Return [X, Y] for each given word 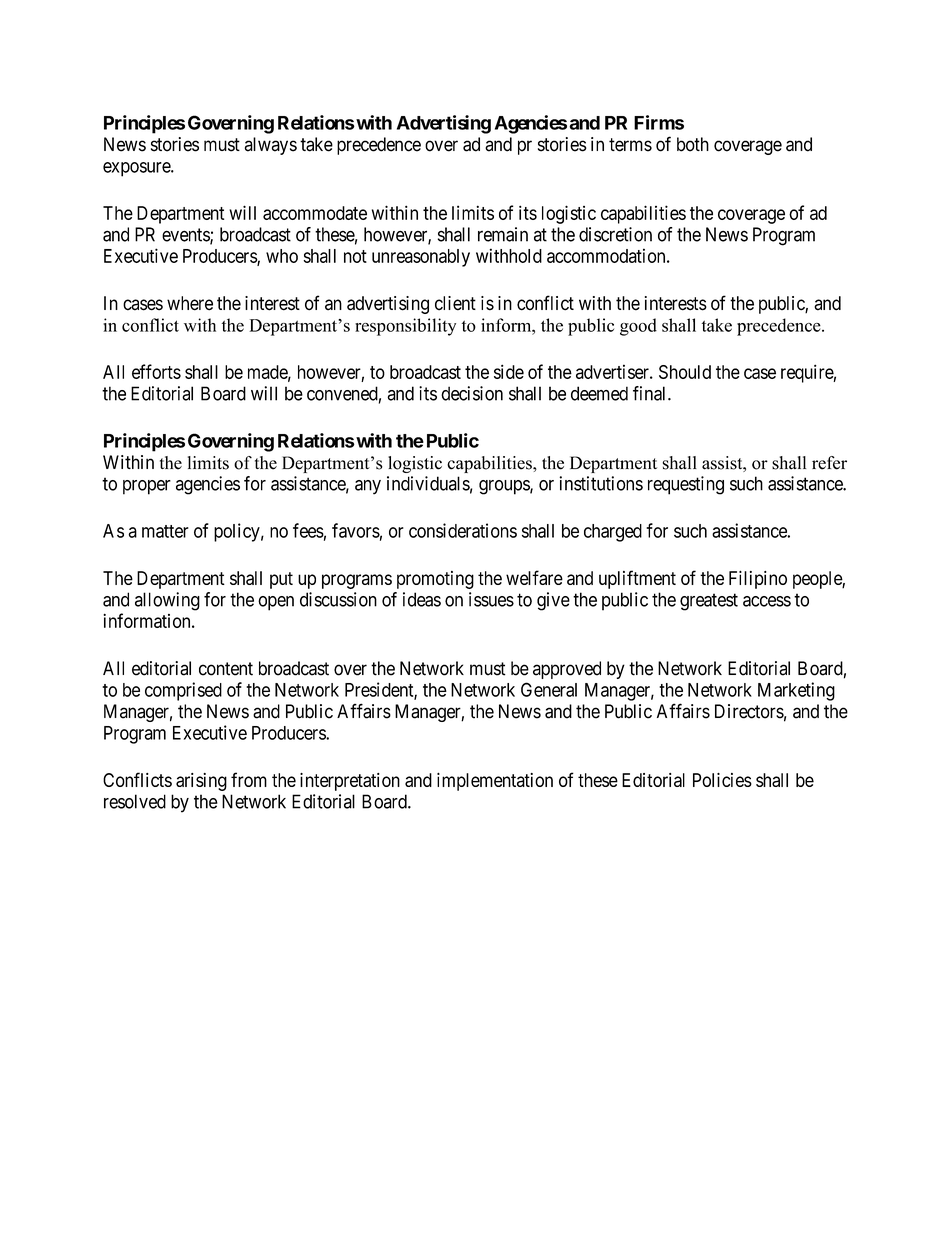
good [638, 327]
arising [201, 782]
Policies [722, 780]
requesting [686, 485]
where [190, 303]
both [693, 144]
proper [147, 487]
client [455, 303]
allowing [167, 601]
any [368, 487]
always [271, 146]
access [767, 601]
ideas [422, 599]
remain [503, 234]
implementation [495, 782]
